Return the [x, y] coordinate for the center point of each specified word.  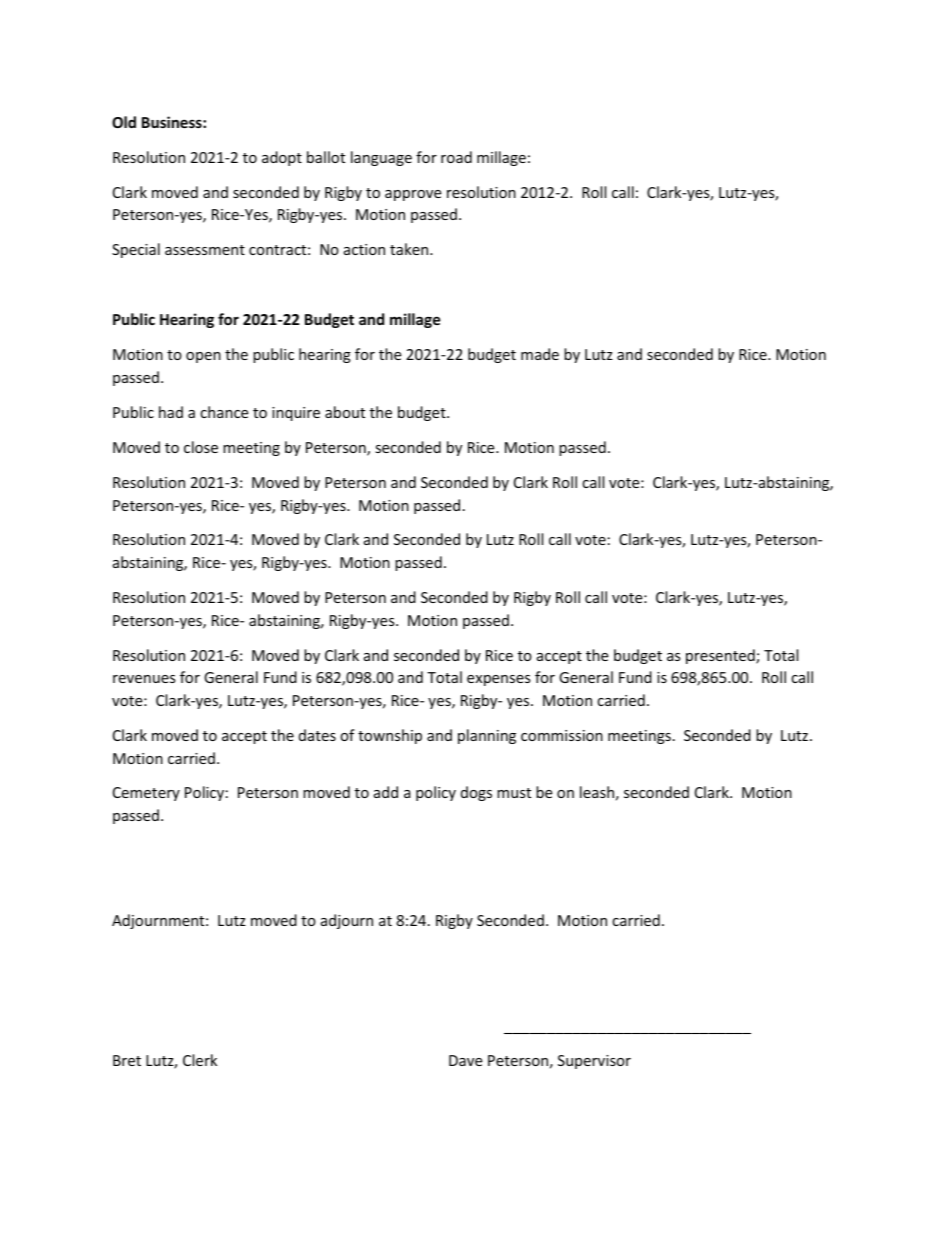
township [390, 736]
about [345, 412]
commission [562, 735]
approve [413, 195]
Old [124, 122]
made [540, 354]
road [456, 157]
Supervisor [594, 1062]
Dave [465, 1060]
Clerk [200, 1060]
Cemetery [146, 794]
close [201, 447]
